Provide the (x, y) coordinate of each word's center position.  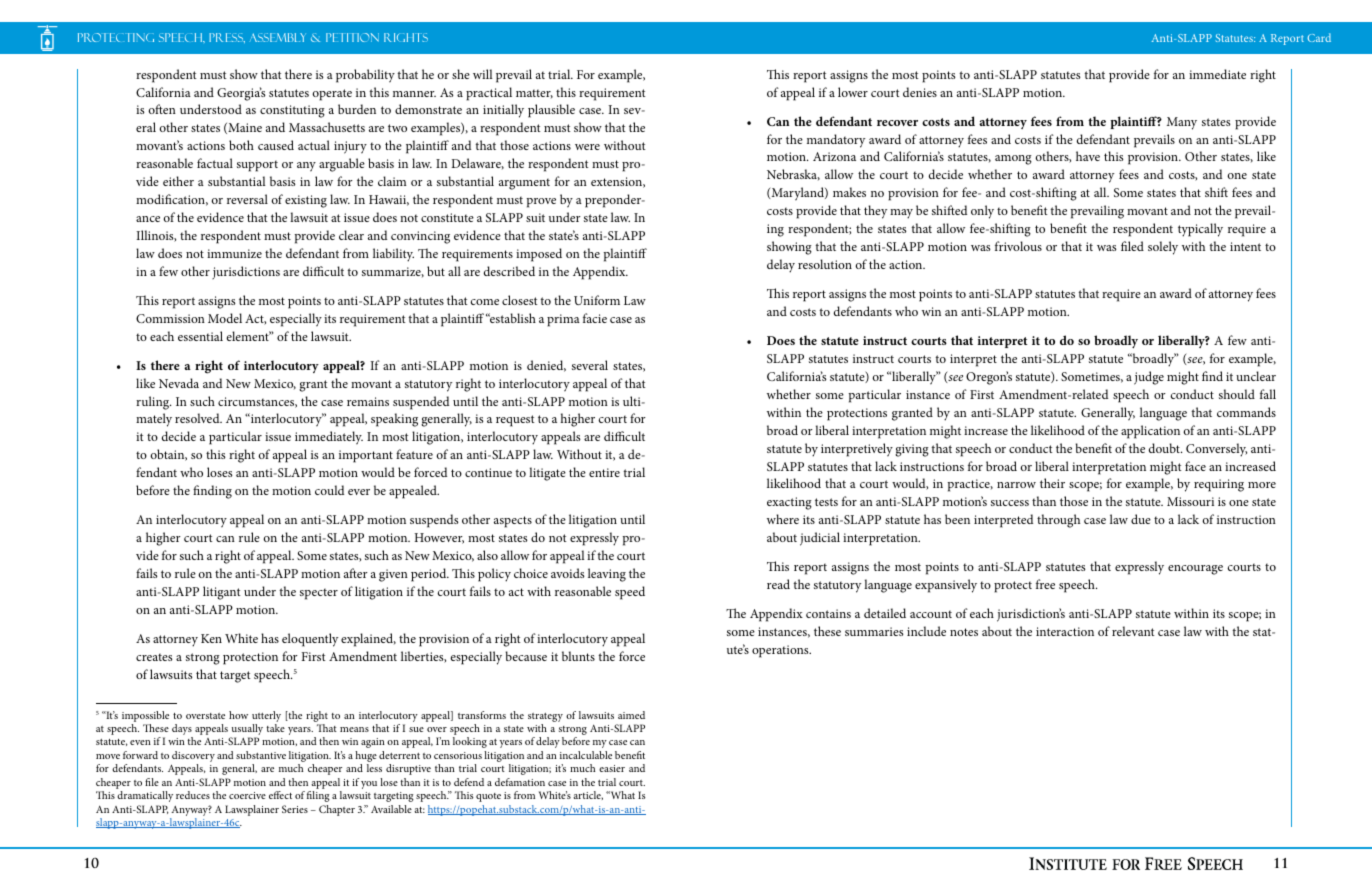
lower (853, 92)
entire (604, 472)
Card (1319, 37)
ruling (153, 403)
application (1150, 432)
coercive (247, 795)
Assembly (277, 37)
